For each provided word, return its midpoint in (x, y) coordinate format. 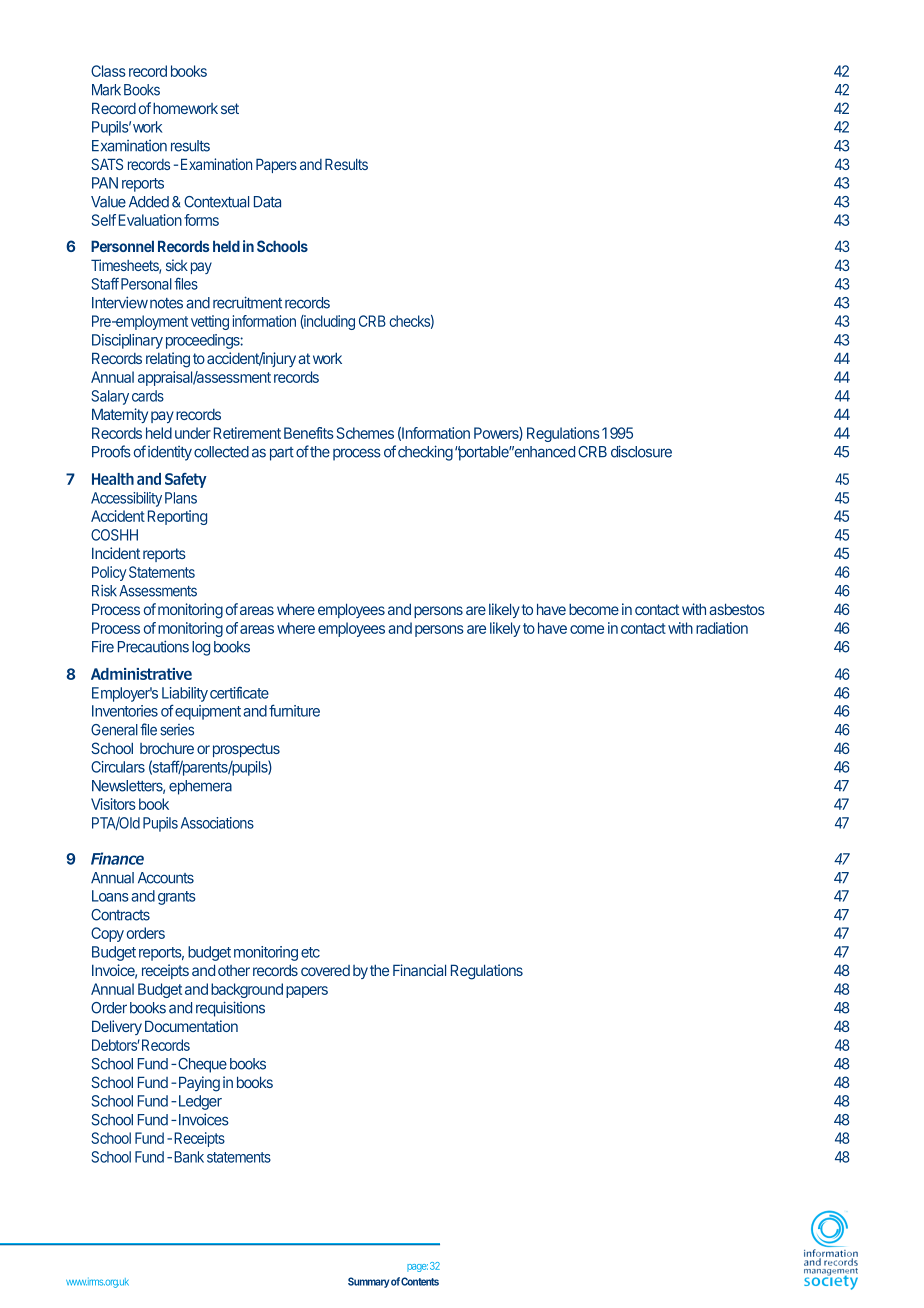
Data (267, 202)
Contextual (216, 202)
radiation (722, 628)
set (230, 108)
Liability (185, 694)
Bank (189, 1157)
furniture (294, 710)
